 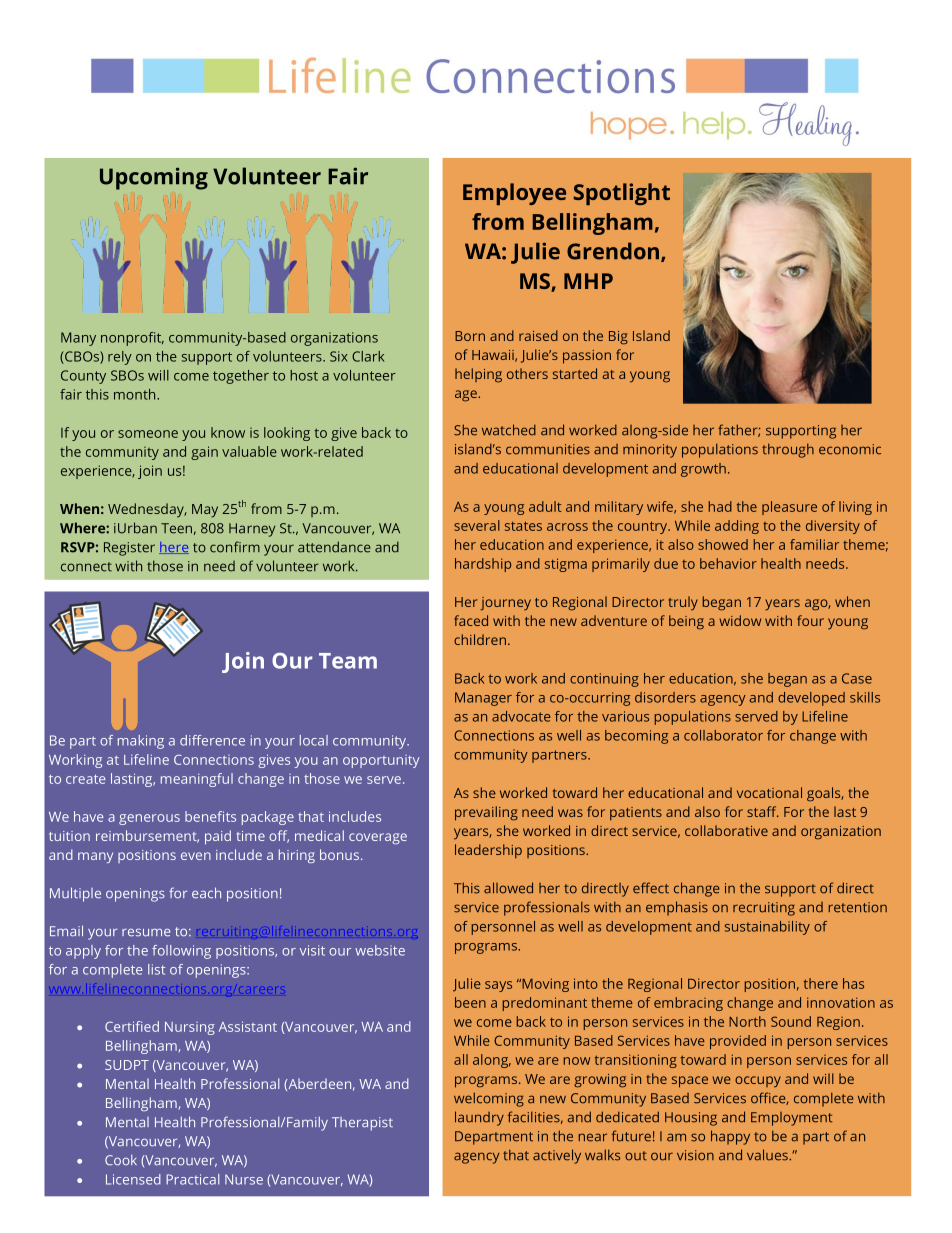 What do you see at coordinates (129, 549) in the image?
I see `Register` at bounding box center [129, 549].
